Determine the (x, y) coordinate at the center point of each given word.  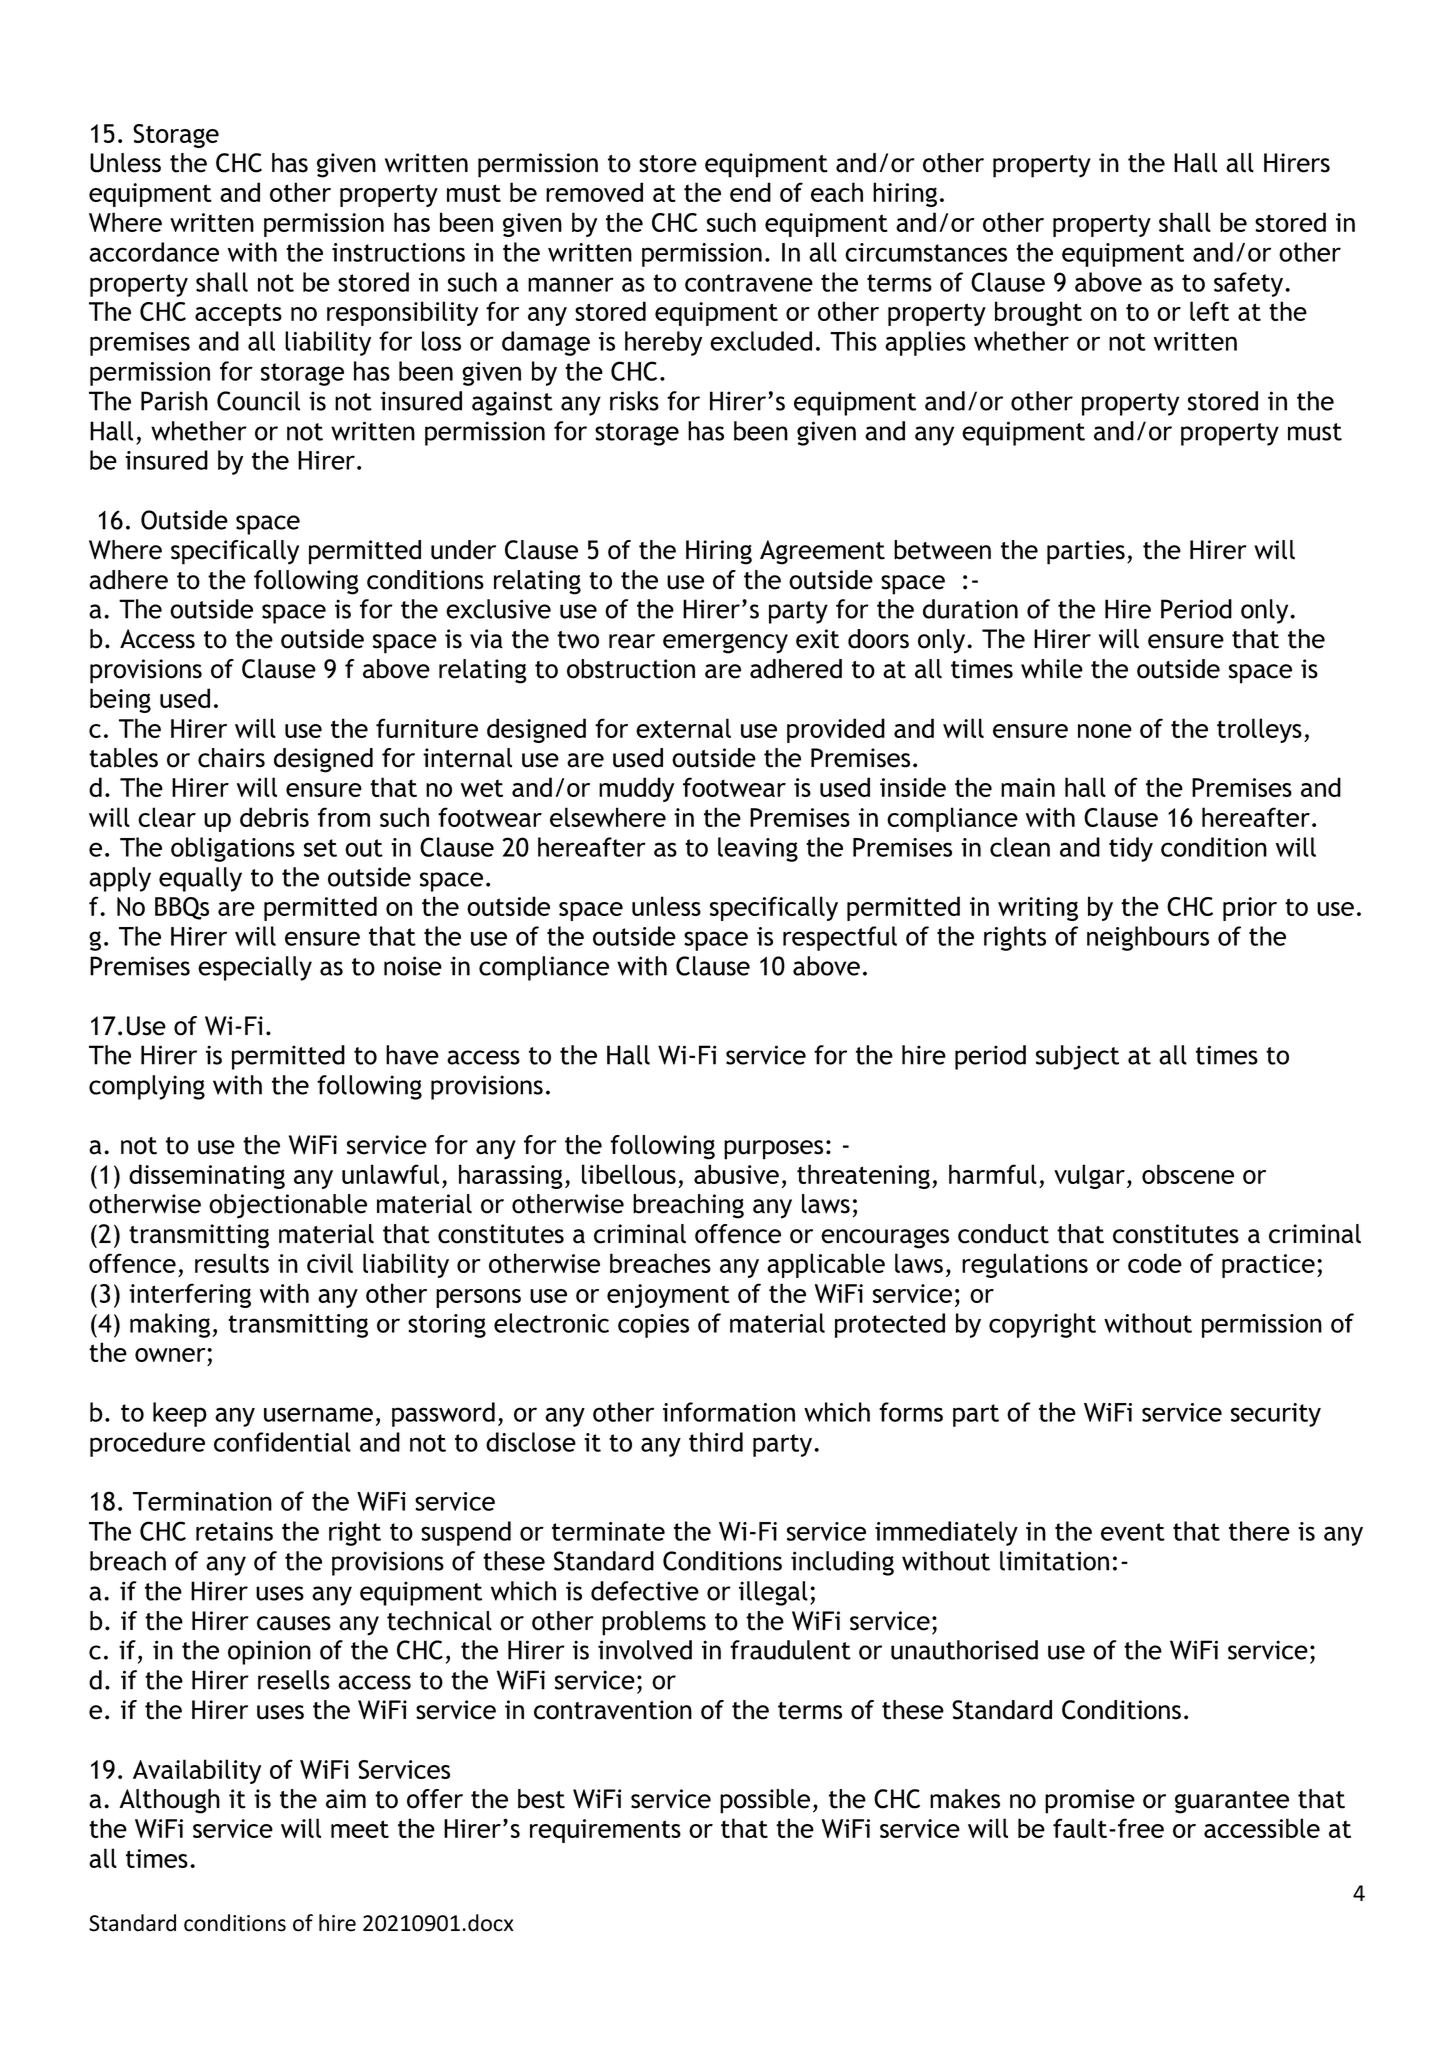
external (683, 728)
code (1155, 1263)
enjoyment (668, 1296)
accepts (238, 314)
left (1209, 311)
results (232, 1263)
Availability (197, 1771)
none (1105, 731)
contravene (749, 283)
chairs (231, 758)
